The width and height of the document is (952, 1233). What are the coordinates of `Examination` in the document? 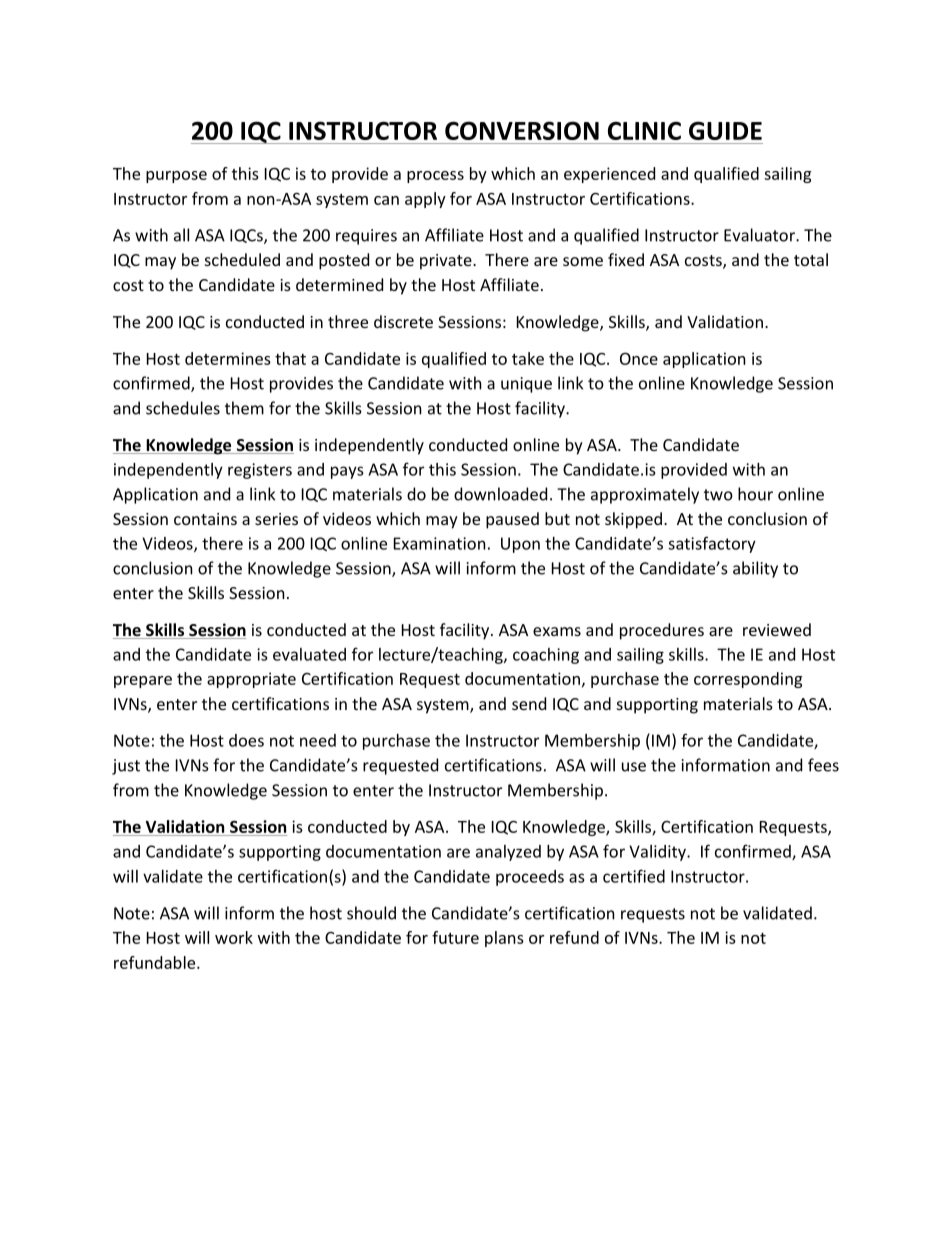 It's located at (440, 543).
